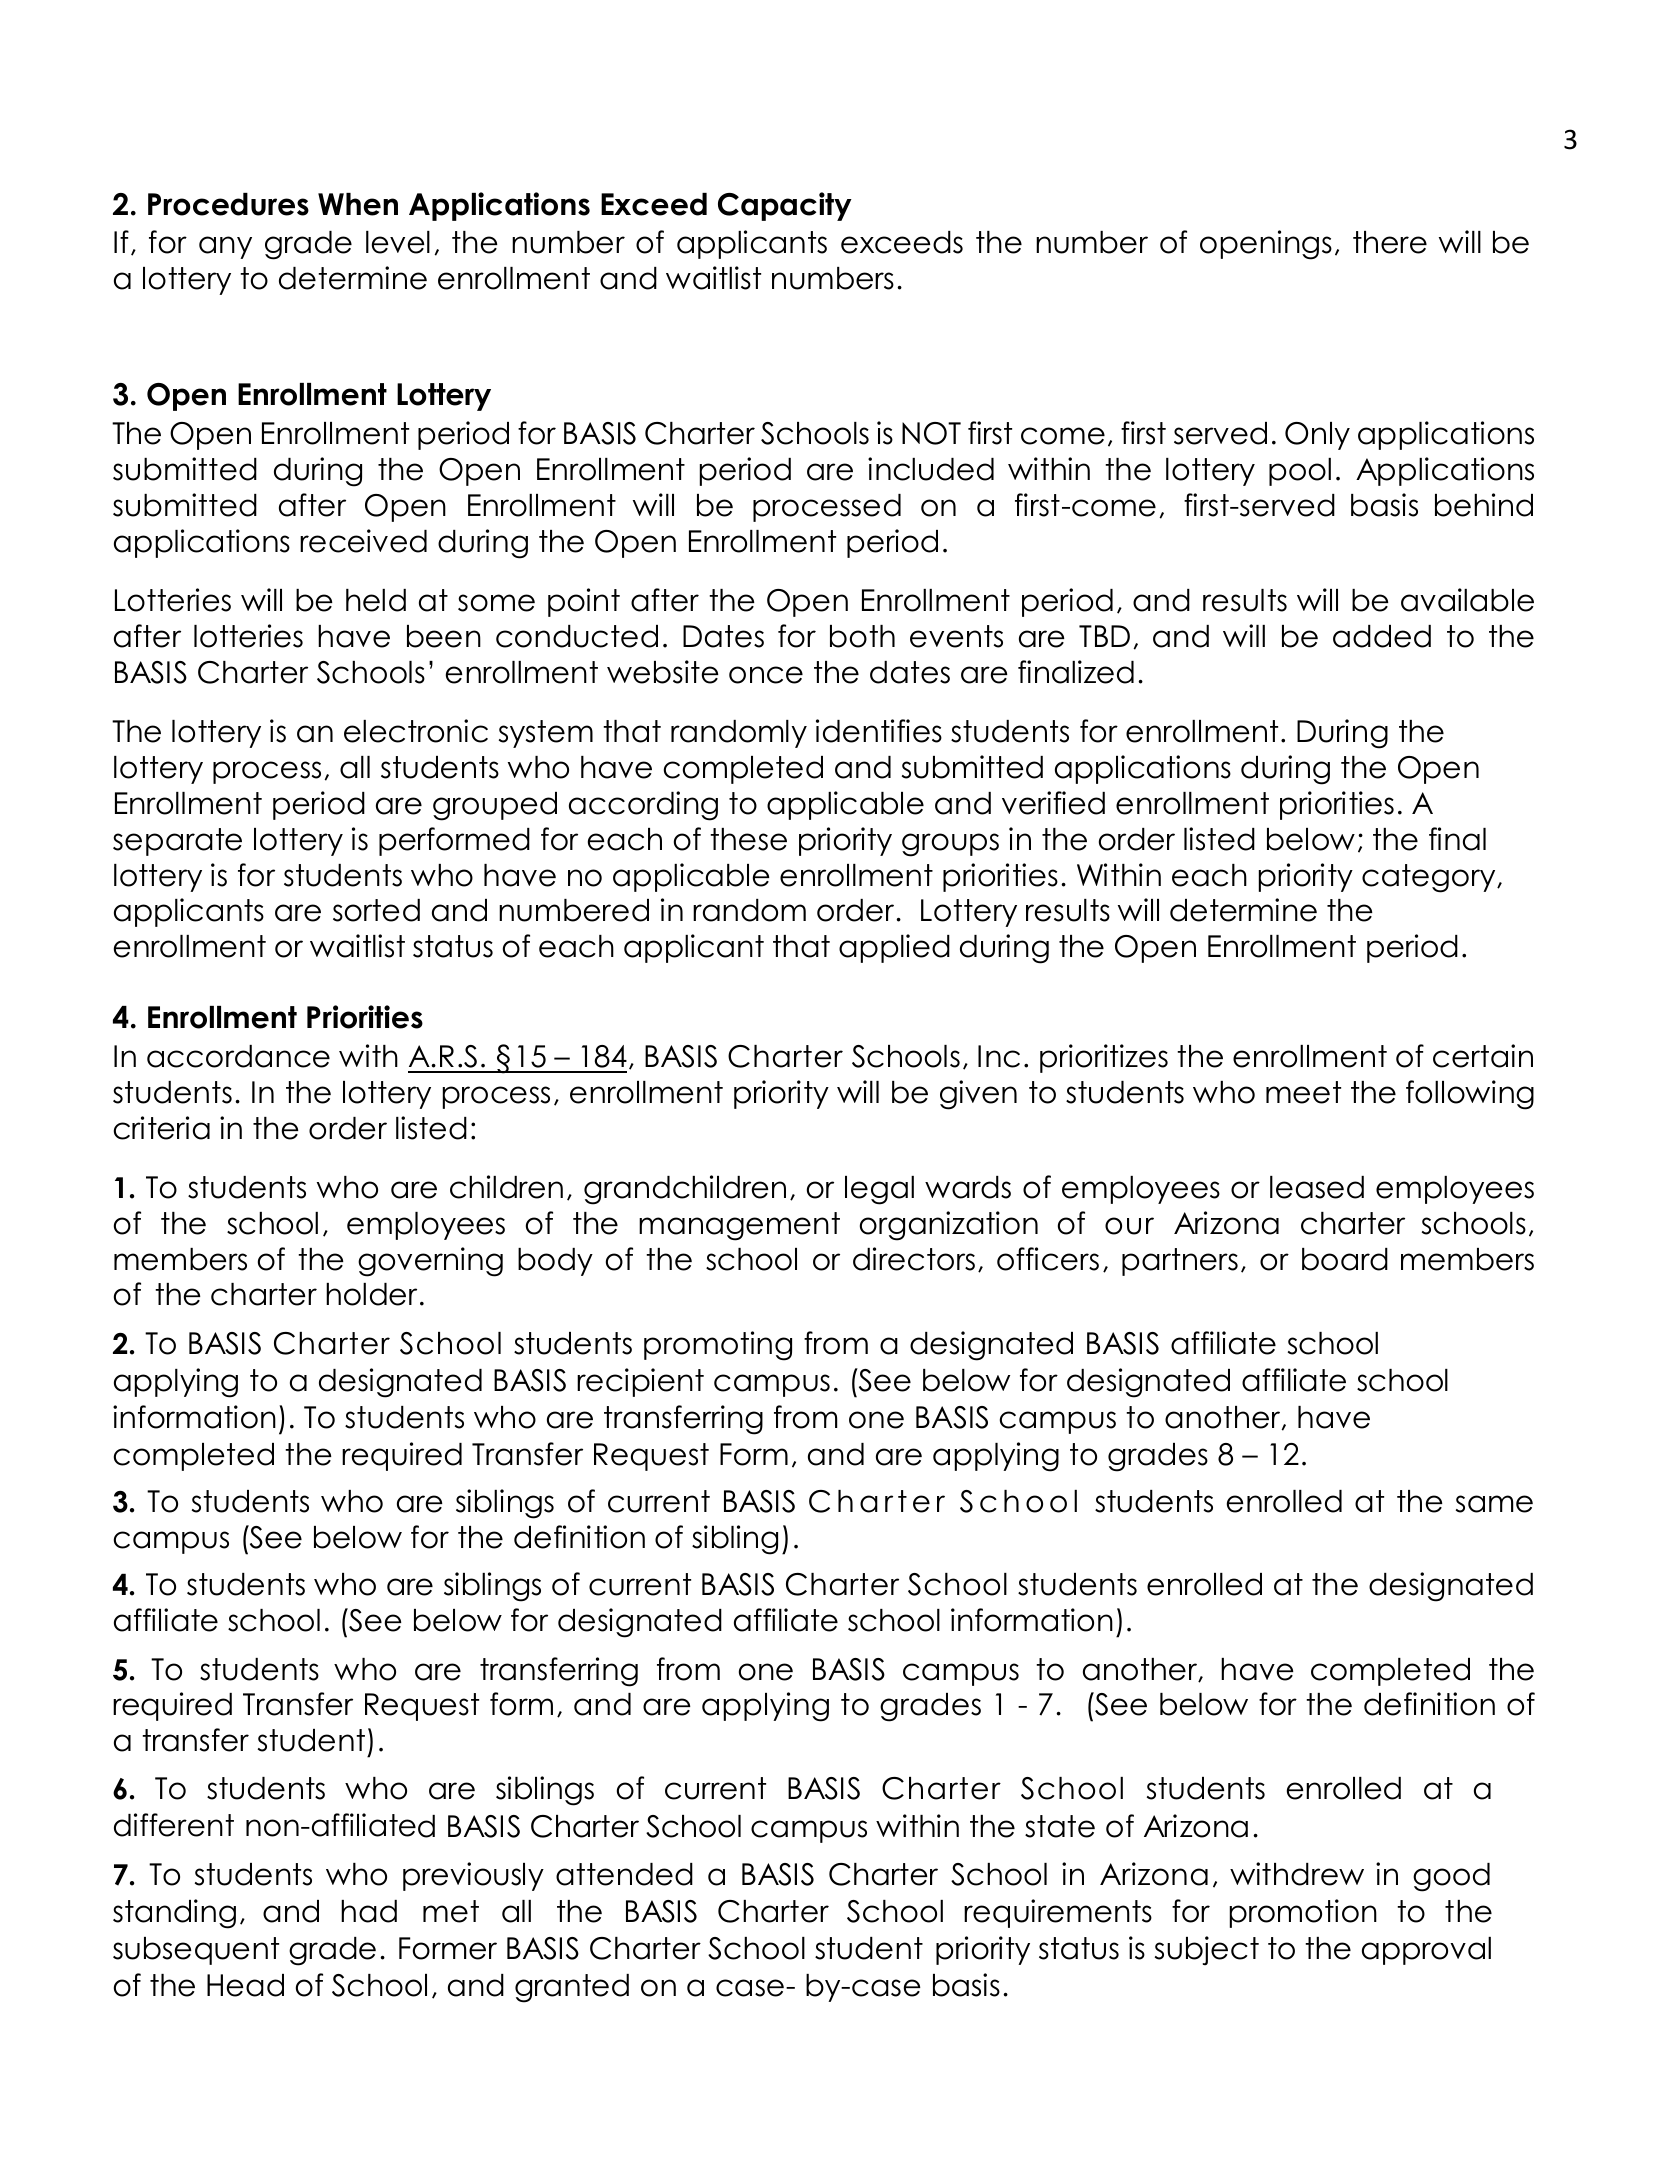 The width and height of the page is (1677, 2171). I want to click on promoting, so click(718, 1346).
